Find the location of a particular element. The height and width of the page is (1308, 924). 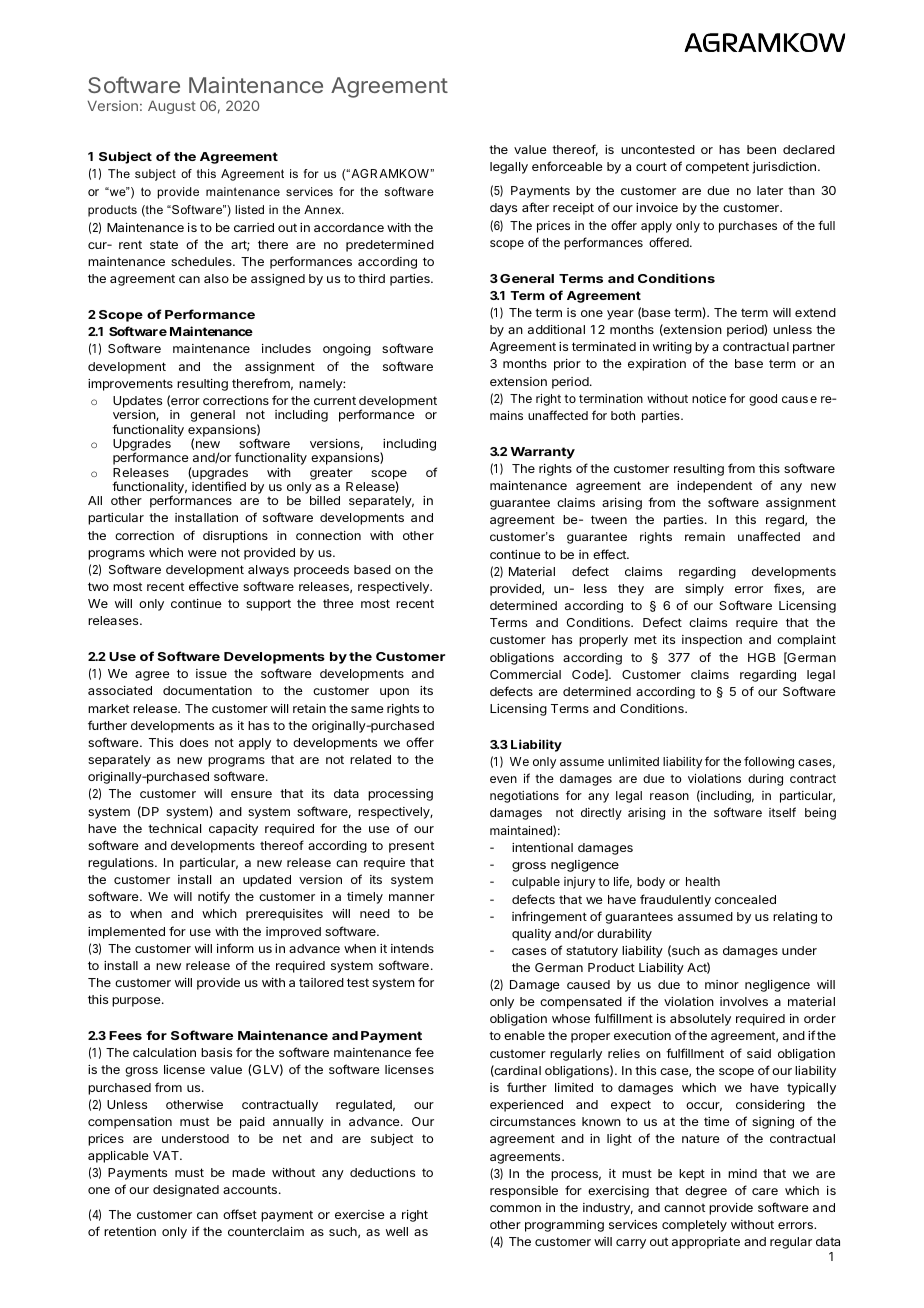

simply is located at coordinates (704, 590).
